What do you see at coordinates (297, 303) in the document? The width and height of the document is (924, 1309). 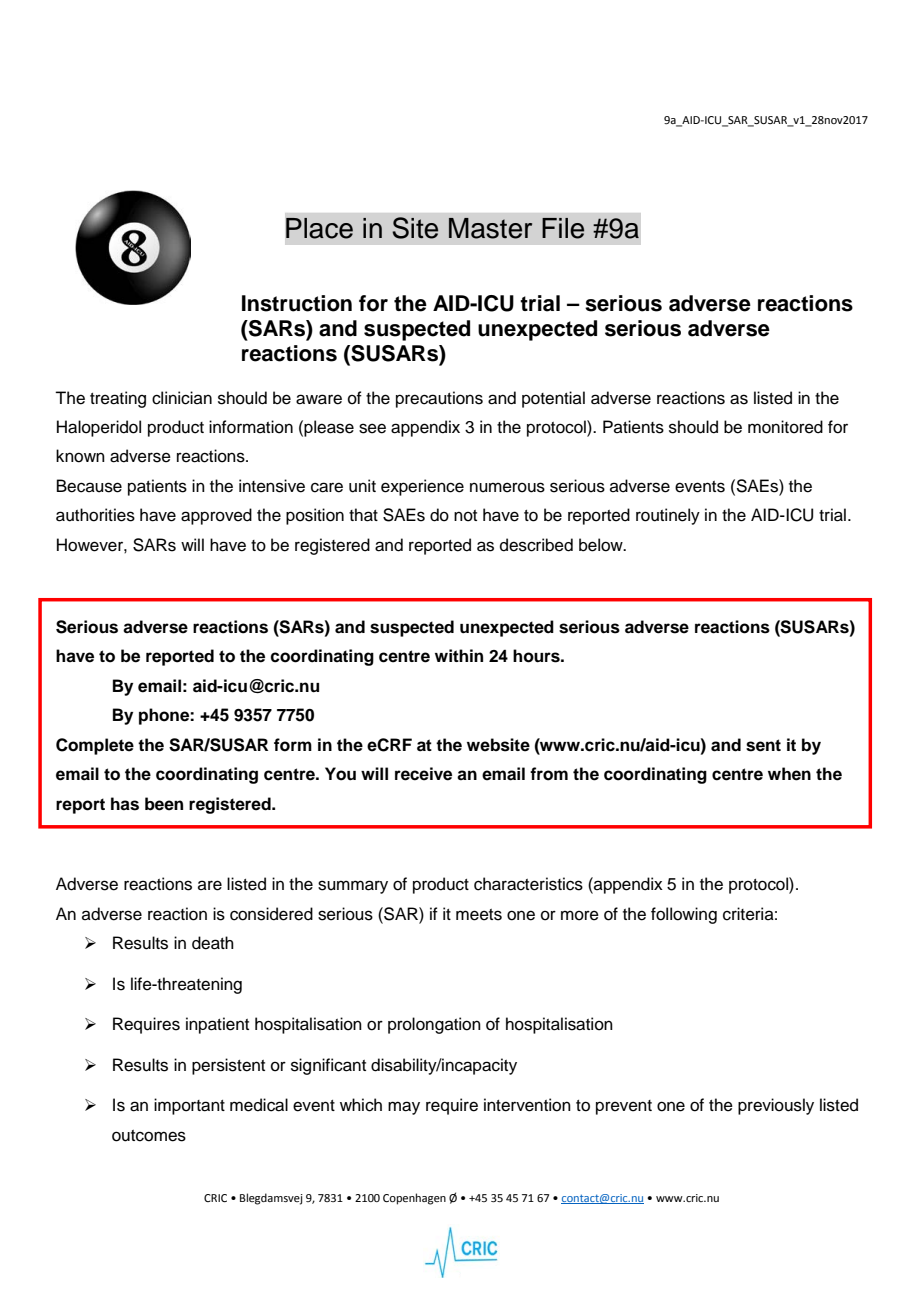 I see `Instruction` at bounding box center [297, 303].
